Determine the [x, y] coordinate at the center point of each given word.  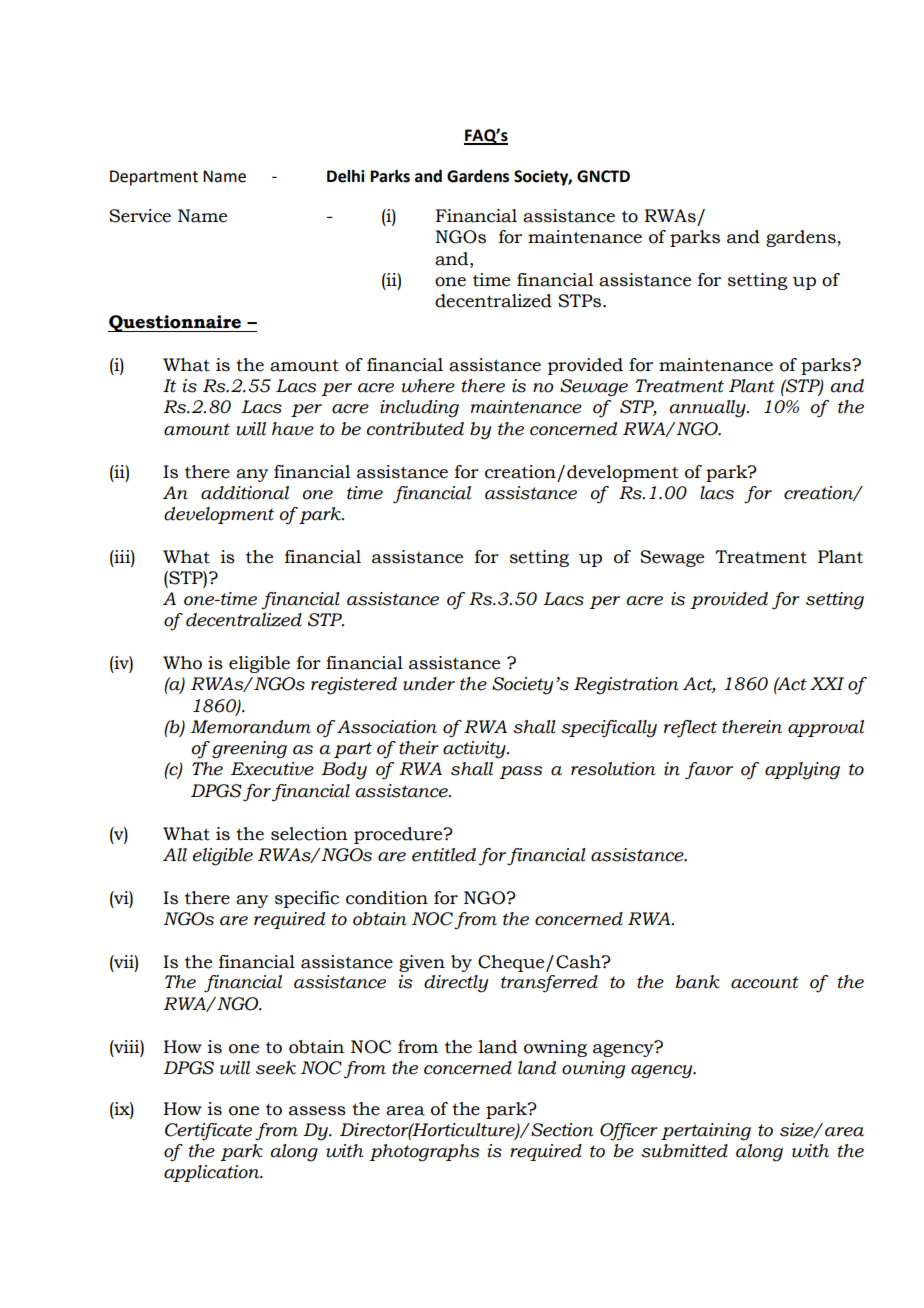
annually [708, 409]
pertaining [706, 1132]
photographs [424, 1153]
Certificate [208, 1132]
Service [140, 216]
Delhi [346, 176]
